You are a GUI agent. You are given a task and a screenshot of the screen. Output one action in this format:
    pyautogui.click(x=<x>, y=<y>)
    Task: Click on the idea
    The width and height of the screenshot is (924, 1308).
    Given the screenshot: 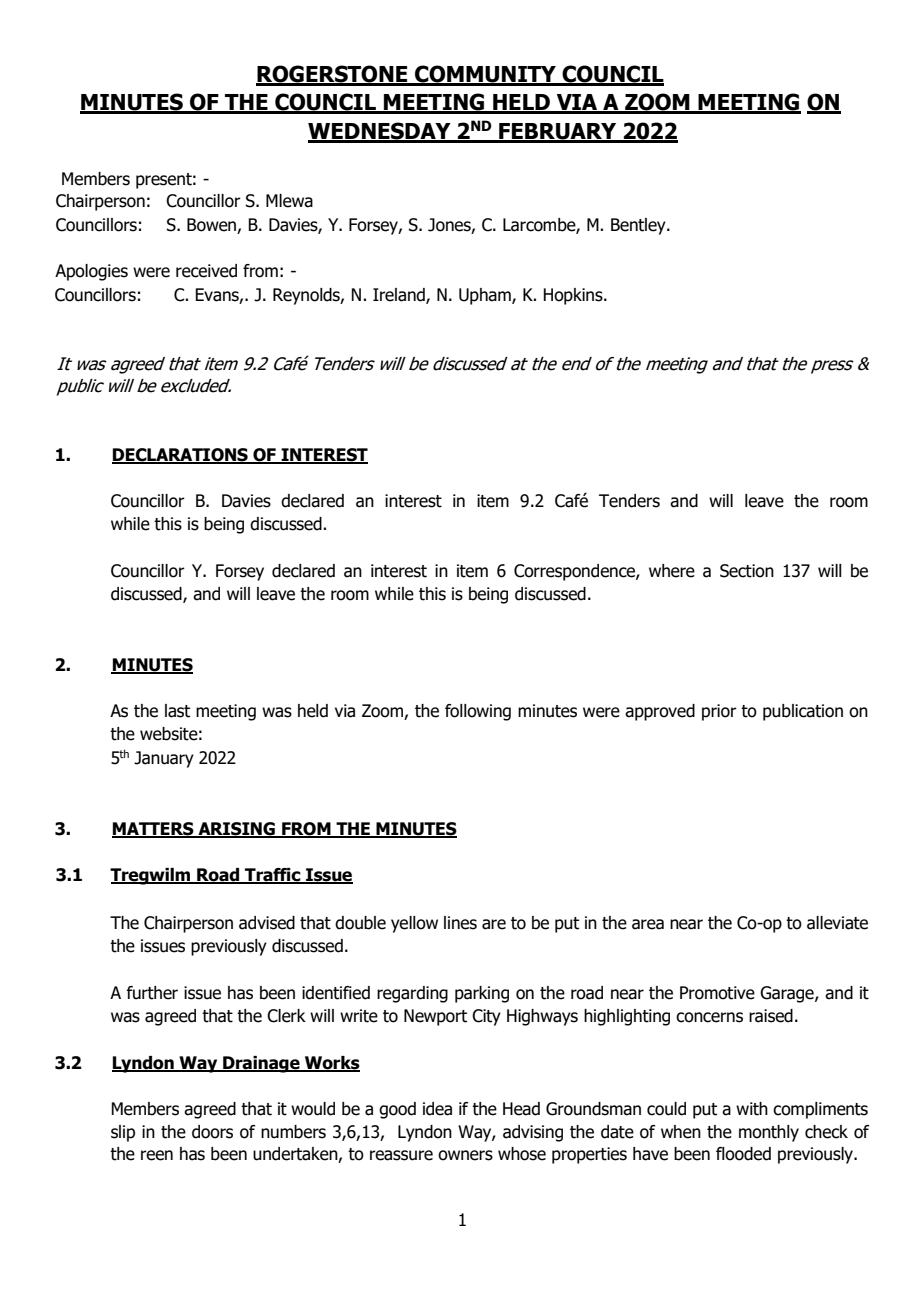 What is the action you would take?
    pyautogui.click(x=437, y=1109)
